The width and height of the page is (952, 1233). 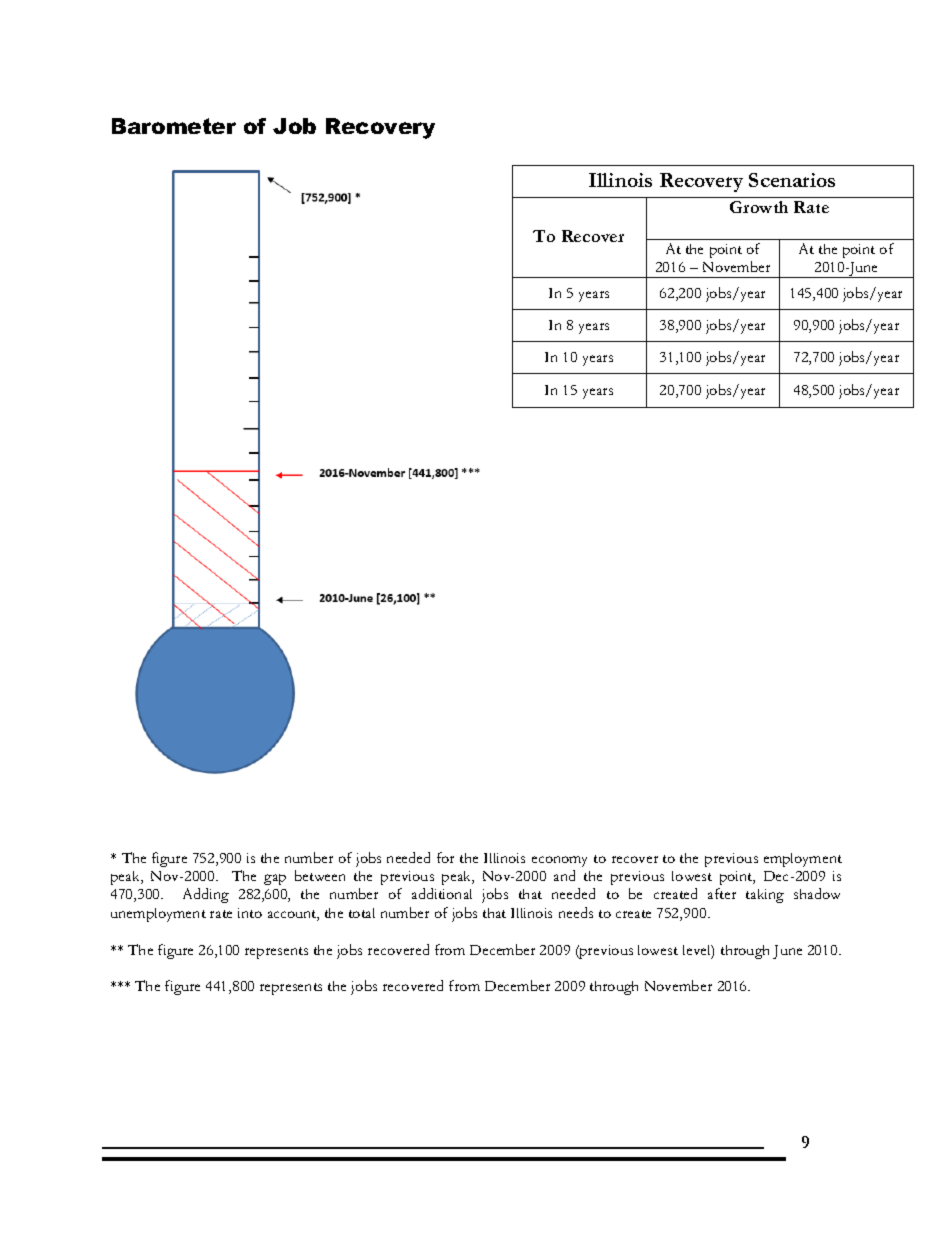 I want to click on for, so click(x=445, y=857).
